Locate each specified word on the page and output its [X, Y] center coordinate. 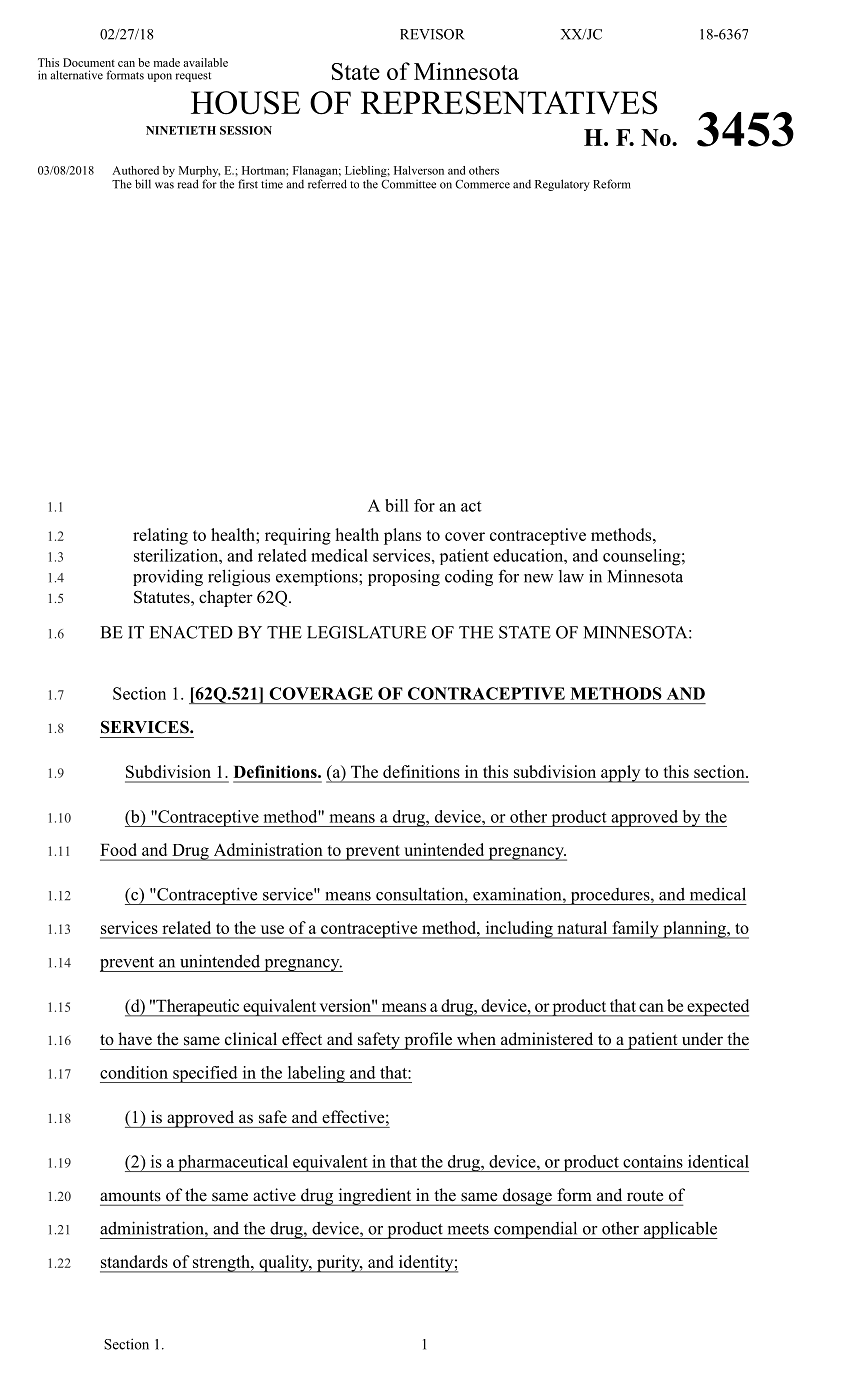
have [135, 1038]
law [571, 576]
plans [402, 536]
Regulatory [562, 185]
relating [160, 536]
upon [159, 77]
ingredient [375, 1197]
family [635, 930]
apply [621, 774]
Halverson [419, 170]
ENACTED [191, 632]
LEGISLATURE [366, 632]
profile [428, 1041]
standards [134, 1261]
